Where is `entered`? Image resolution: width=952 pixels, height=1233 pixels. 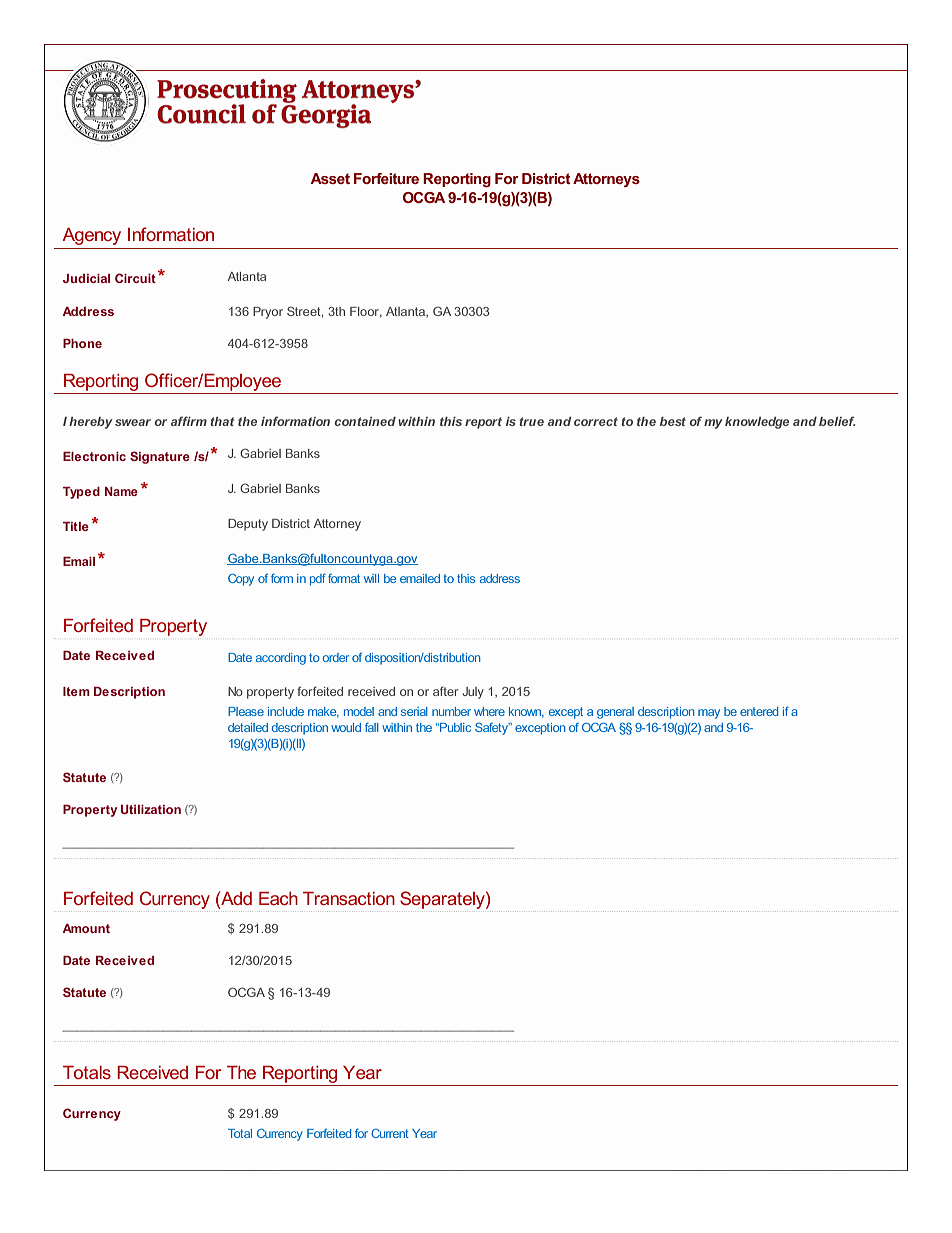 entered is located at coordinates (759, 711).
